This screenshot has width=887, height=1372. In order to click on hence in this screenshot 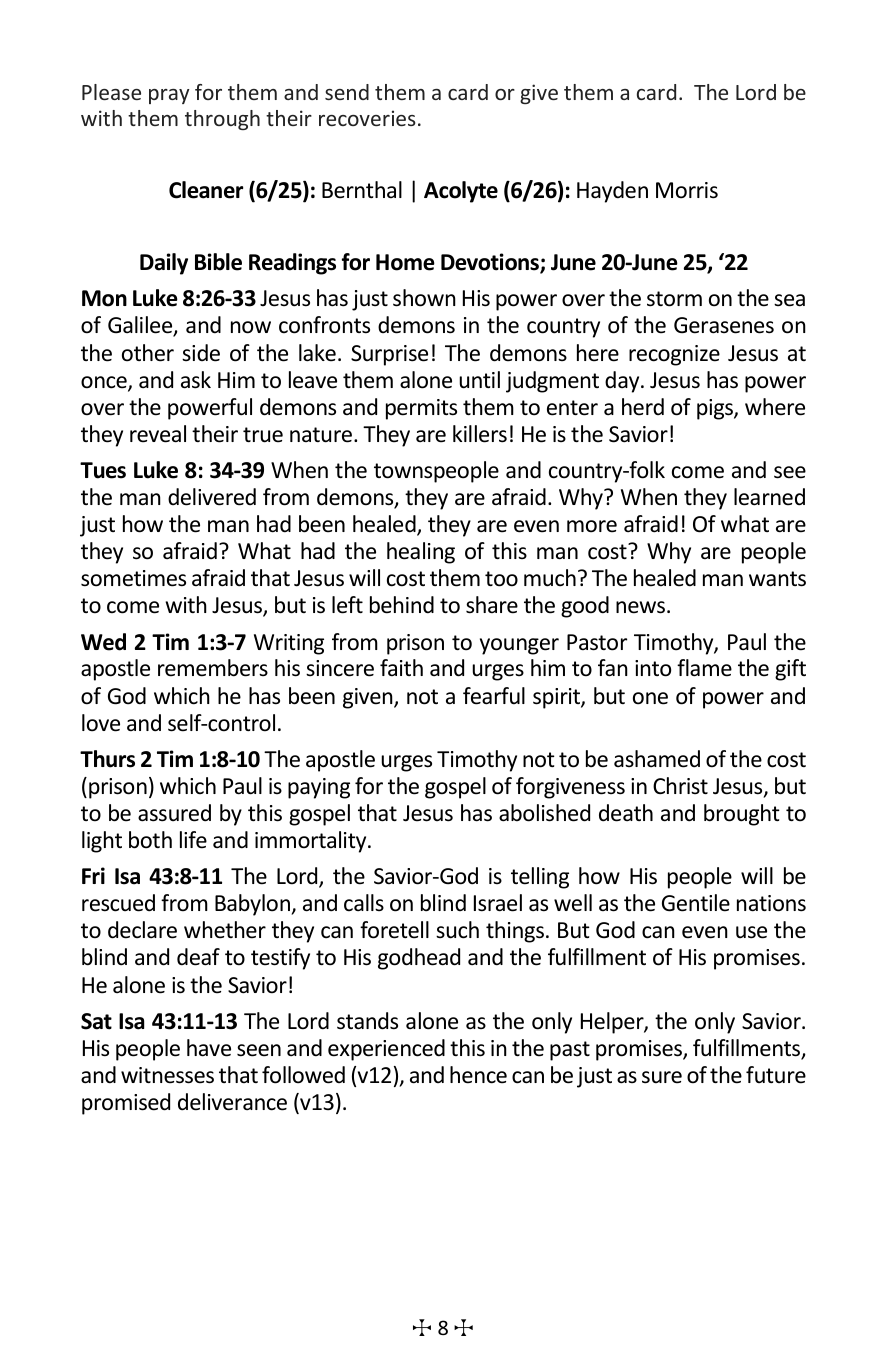, I will do `click(478, 1075)`.
